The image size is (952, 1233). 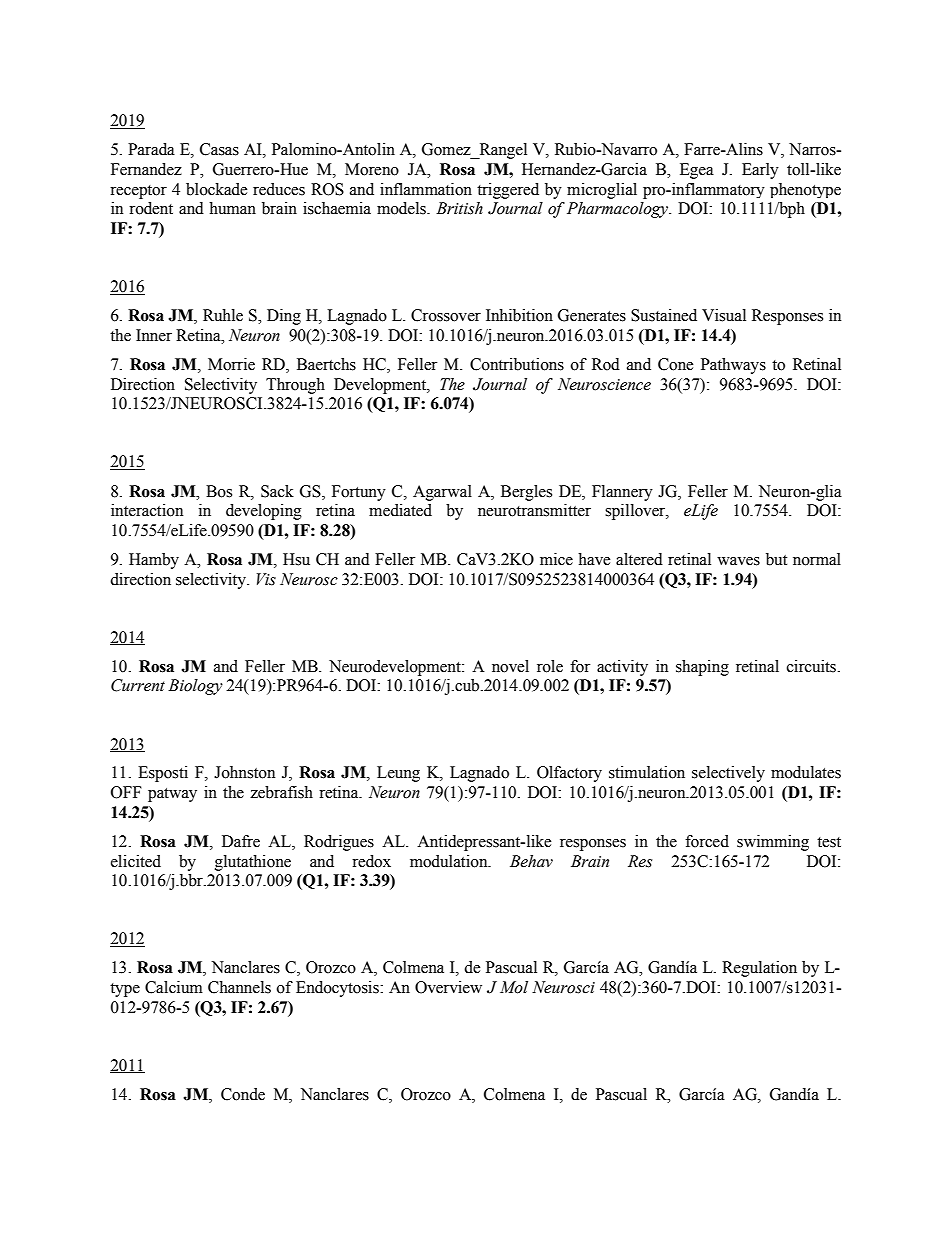 What do you see at coordinates (738, 561) in the screenshot?
I see `waves` at bounding box center [738, 561].
